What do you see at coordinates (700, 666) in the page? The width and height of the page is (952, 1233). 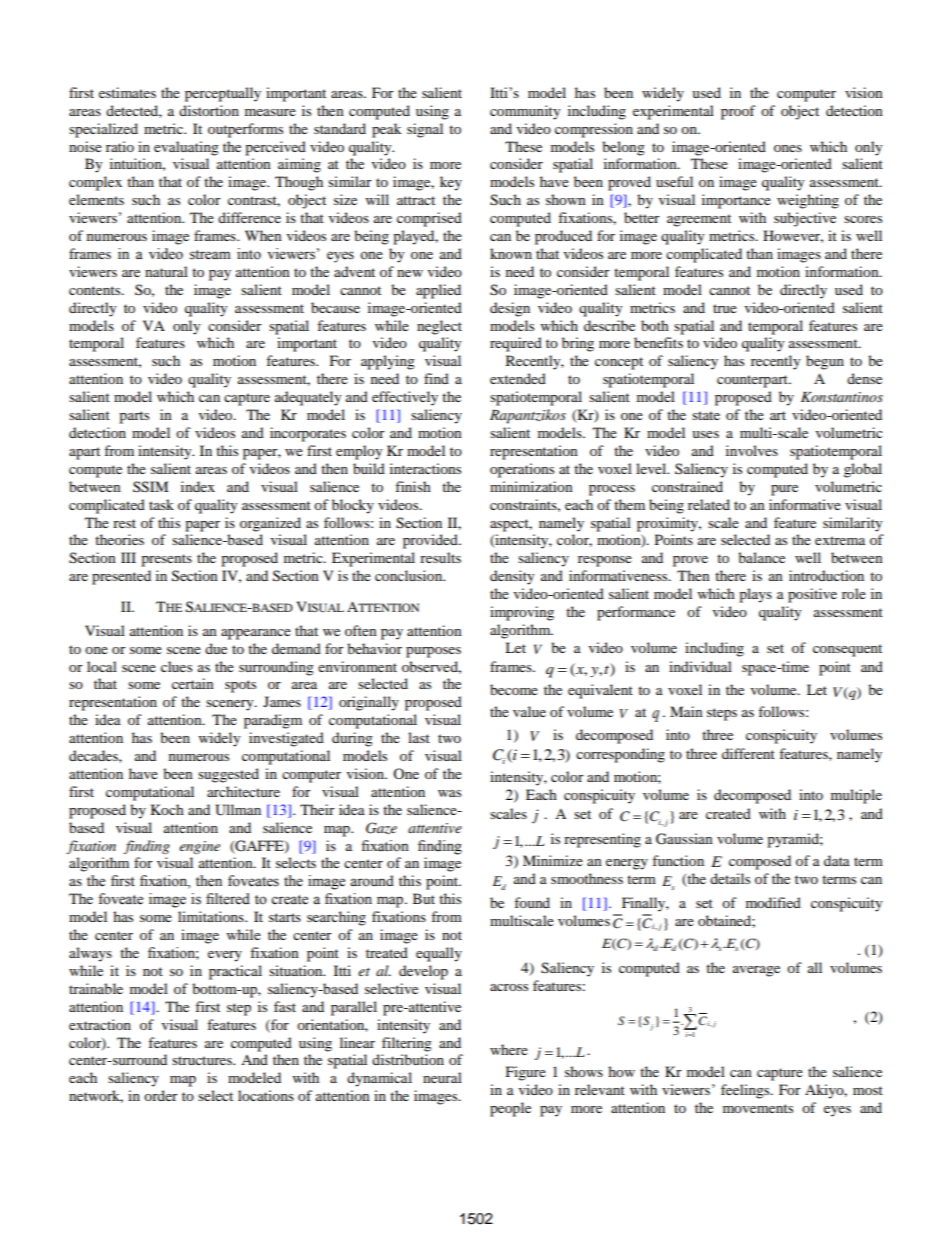 I see `individual` at bounding box center [700, 666].
